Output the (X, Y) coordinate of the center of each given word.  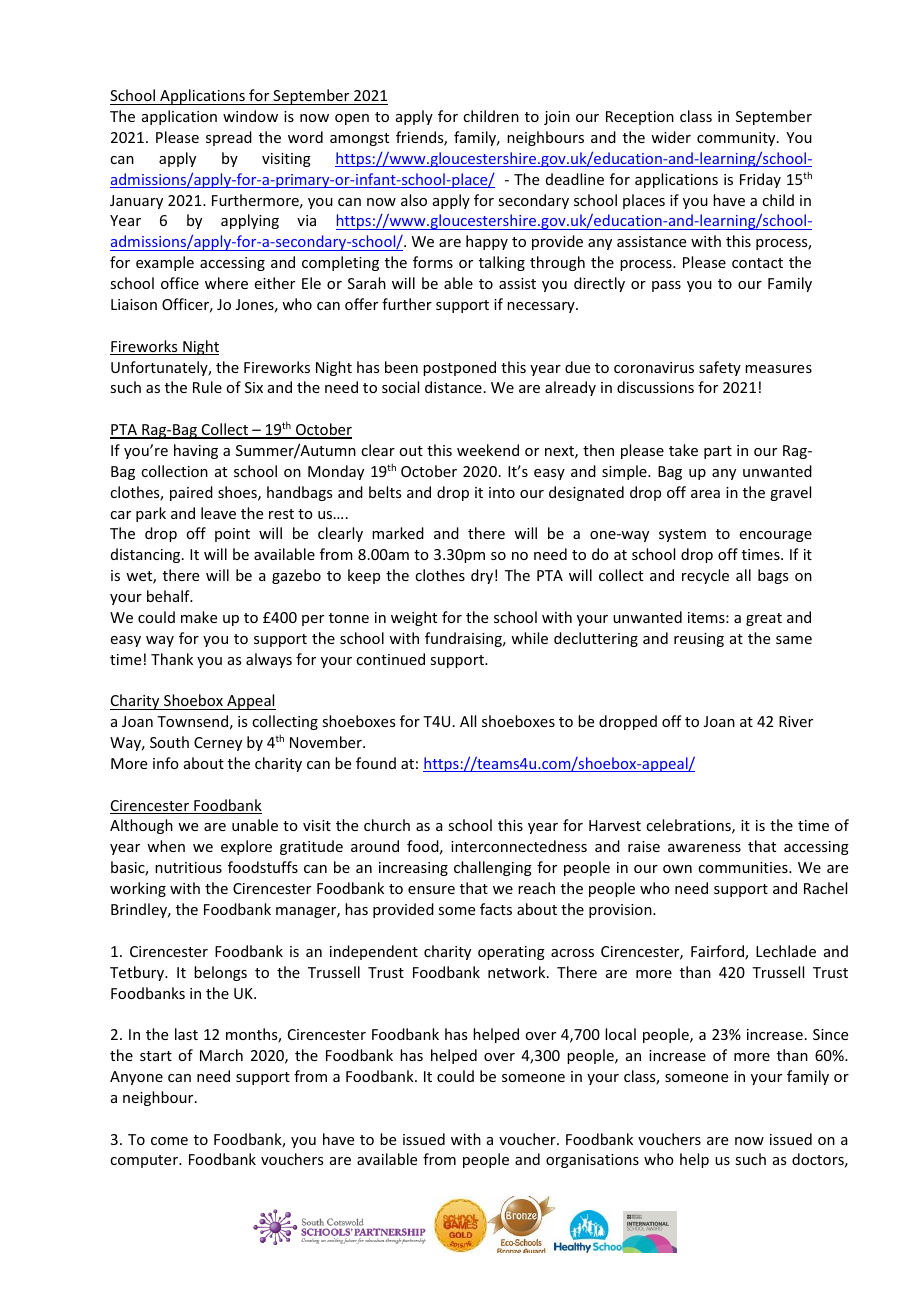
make (199, 617)
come (169, 1141)
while (529, 638)
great (764, 619)
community (737, 139)
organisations (592, 1161)
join (557, 118)
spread (229, 138)
